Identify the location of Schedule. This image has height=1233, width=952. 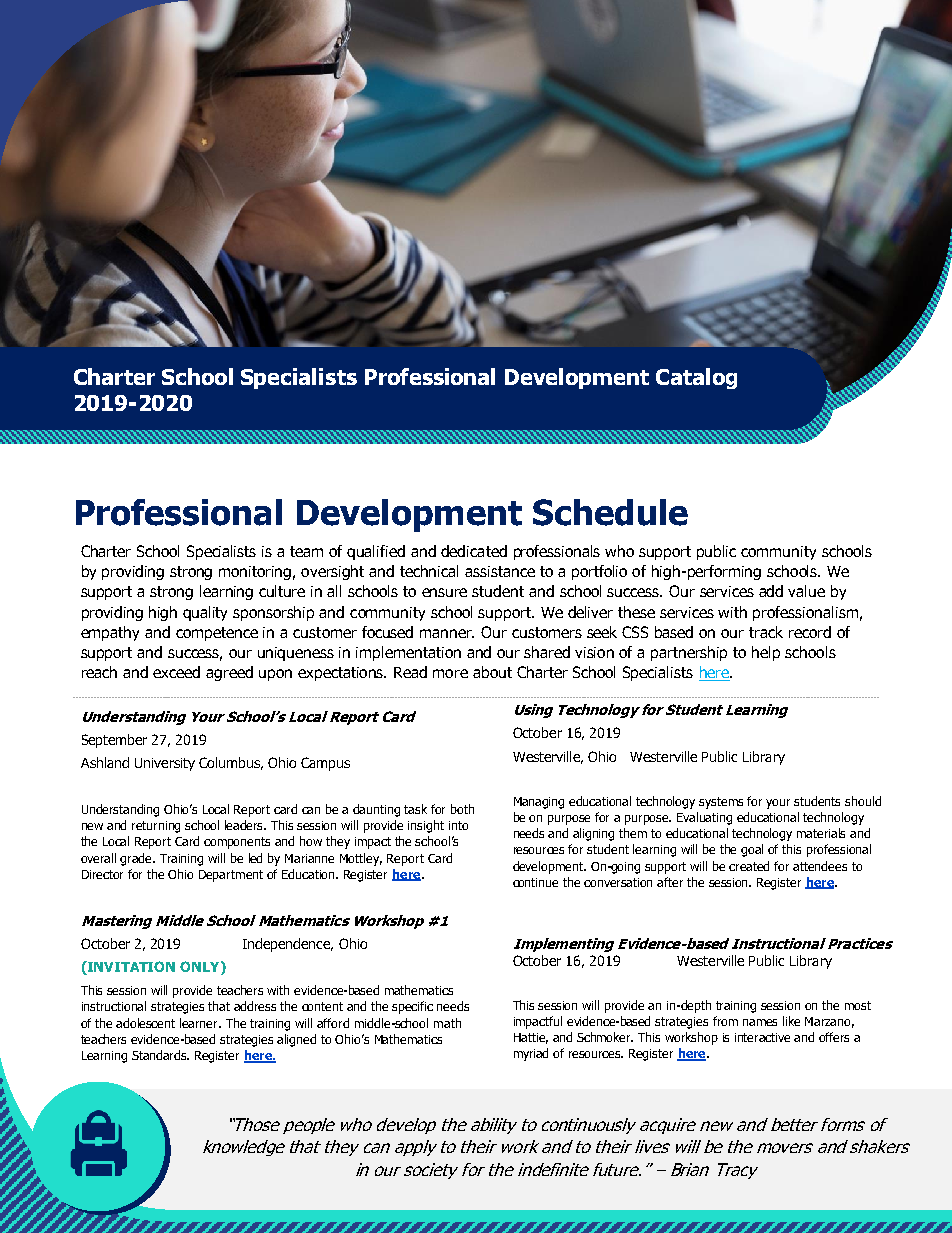
(610, 512).
